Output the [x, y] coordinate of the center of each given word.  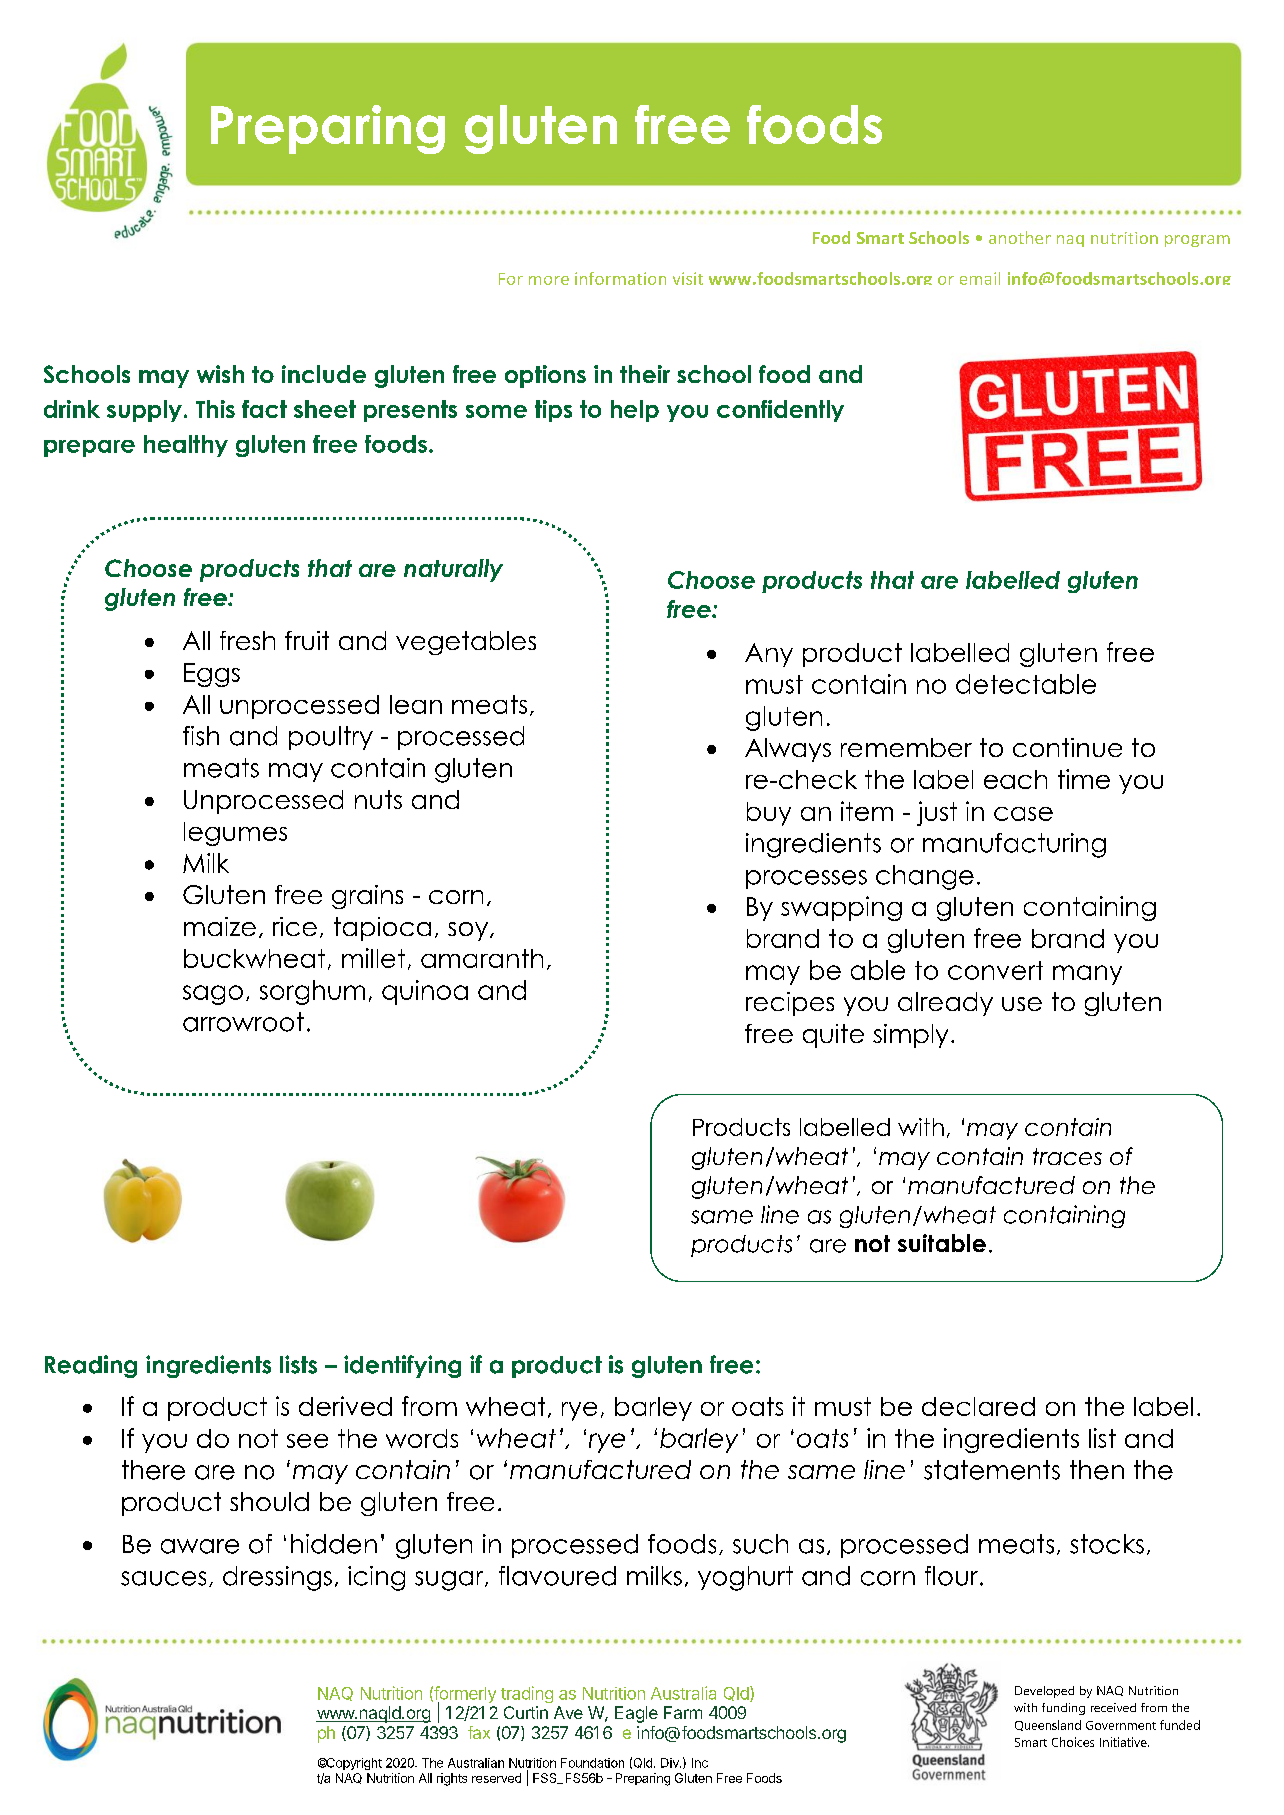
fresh [247, 640]
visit [688, 278]
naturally [453, 570]
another [1020, 237]
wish [220, 374]
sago [213, 995]
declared [978, 1406]
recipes [790, 1004]
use [1022, 1004]
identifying [402, 1366]
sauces [163, 1578]
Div [671, 1763]
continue [1067, 747]
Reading [91, 1366]
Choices [1073, 1742]
